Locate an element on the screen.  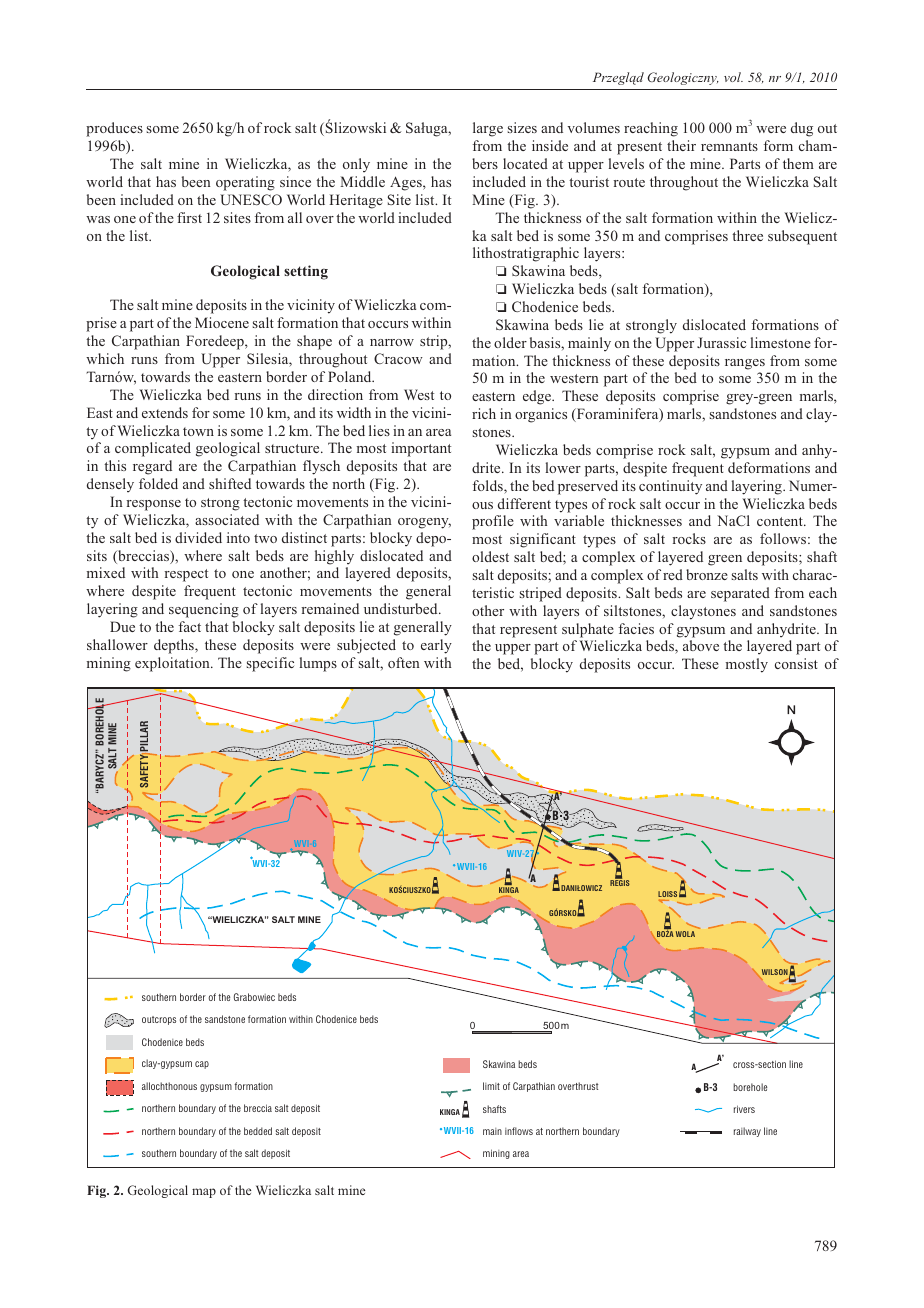
exploitation is located at coordinates (173, 664).
